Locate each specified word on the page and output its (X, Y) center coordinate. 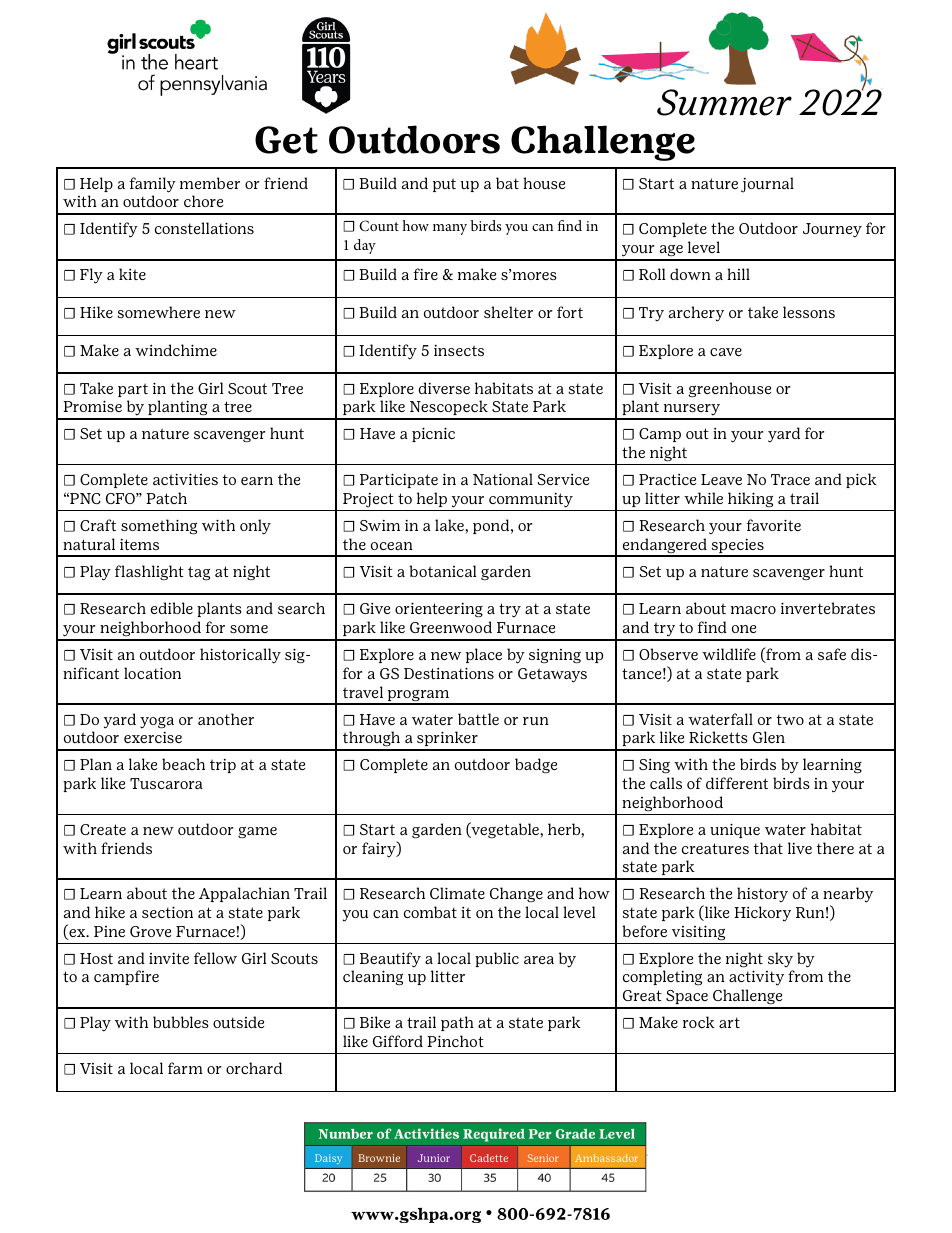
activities (185, 479)
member (210, 183)
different (737, 783)
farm (185, 1068)
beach (183, 764)
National (503, 479)
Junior (434, 1158)
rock (699, 1022)
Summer (724, 102)
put (444, 185)
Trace (790, 479)
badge (536, 766)
